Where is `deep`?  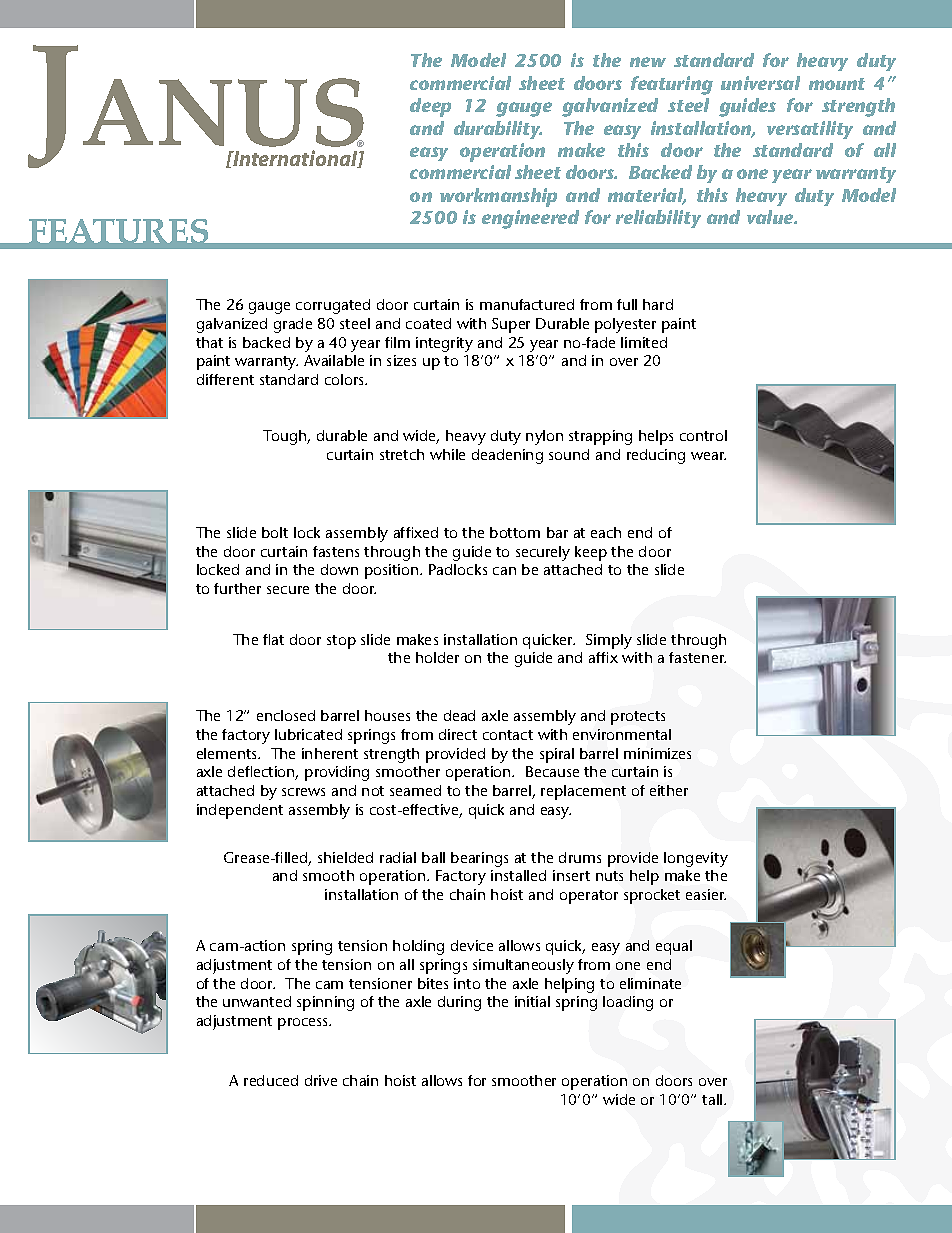 deep is located at coordinates (430, 107).
